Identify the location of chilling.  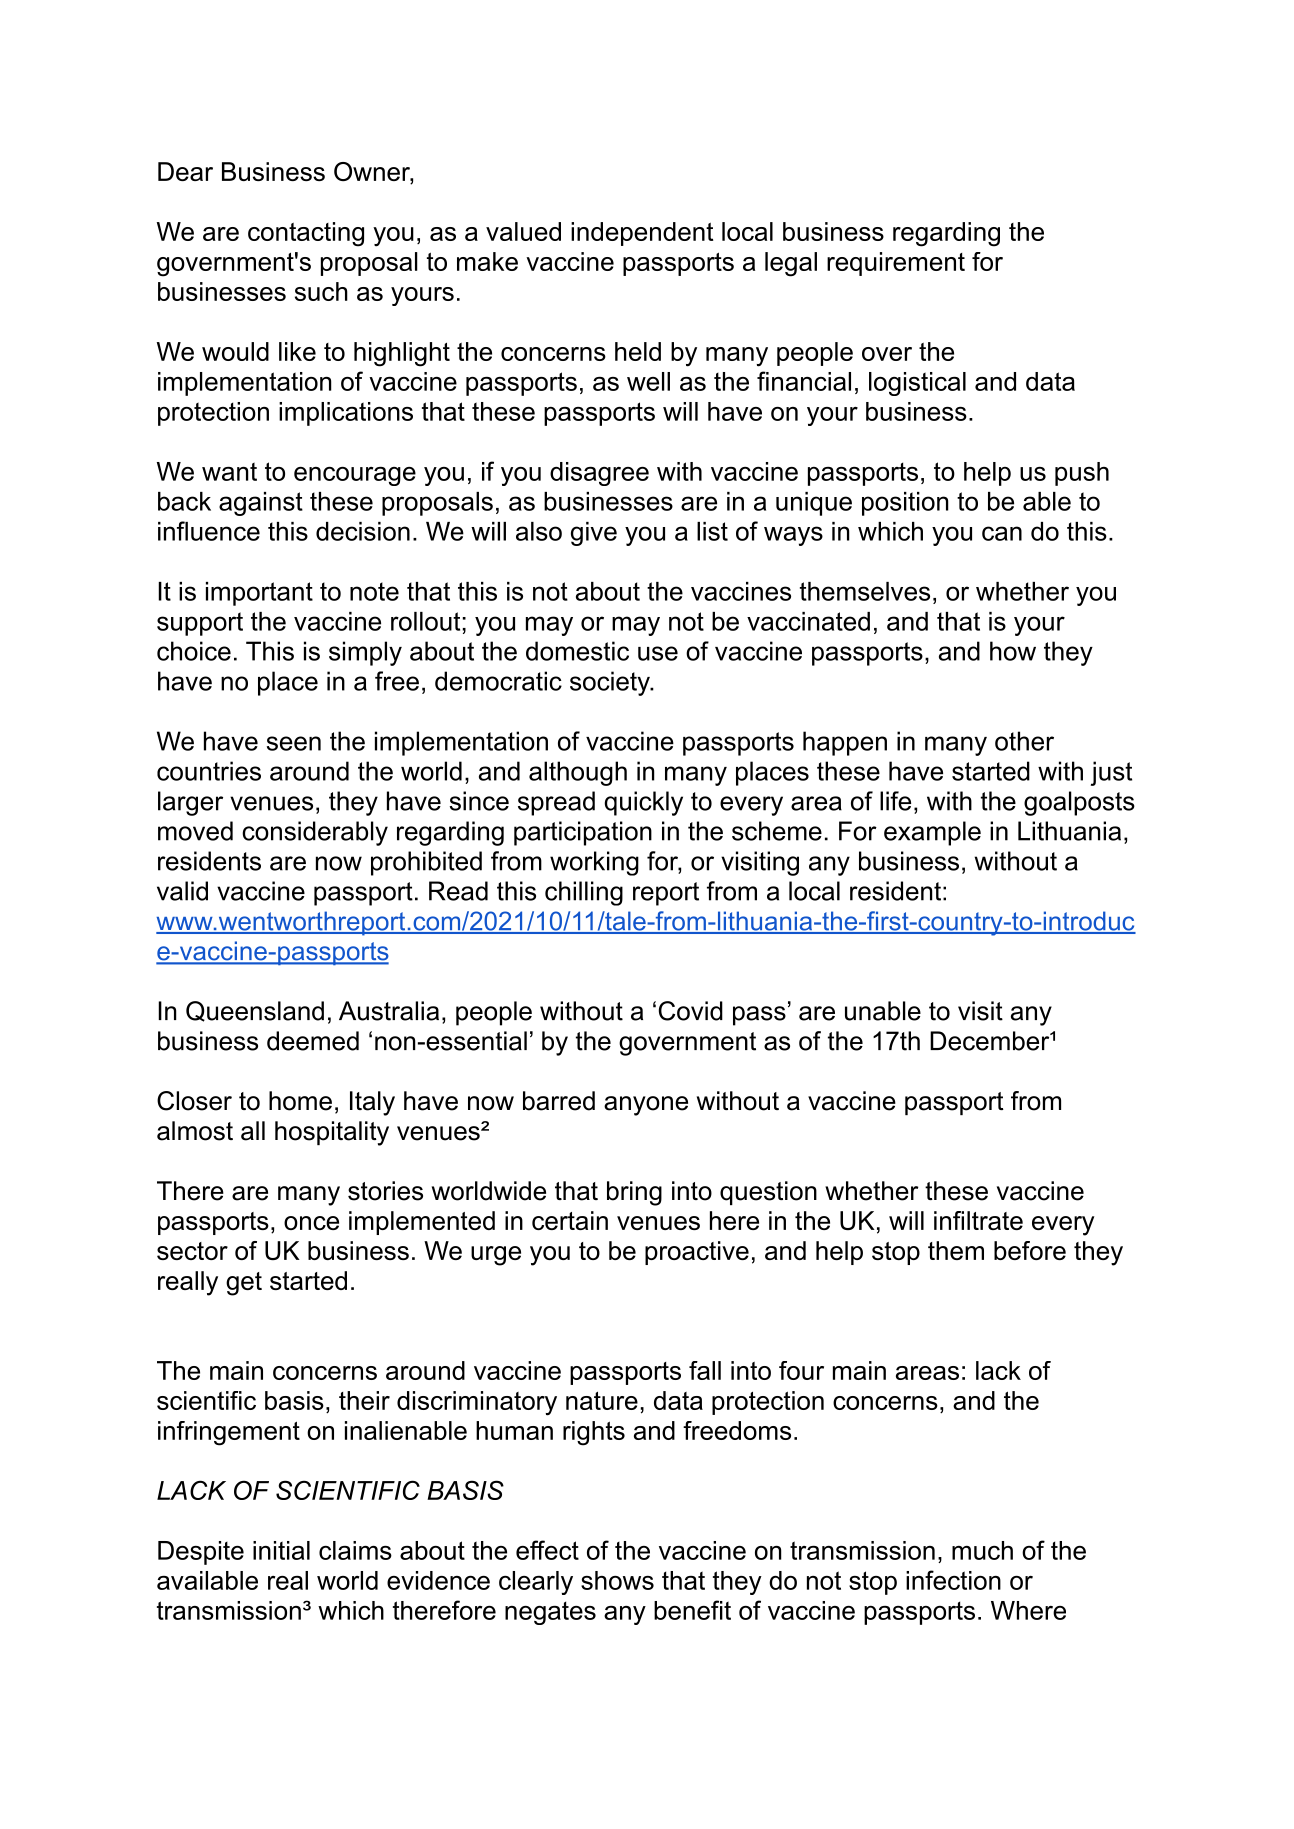
(584, 893).
